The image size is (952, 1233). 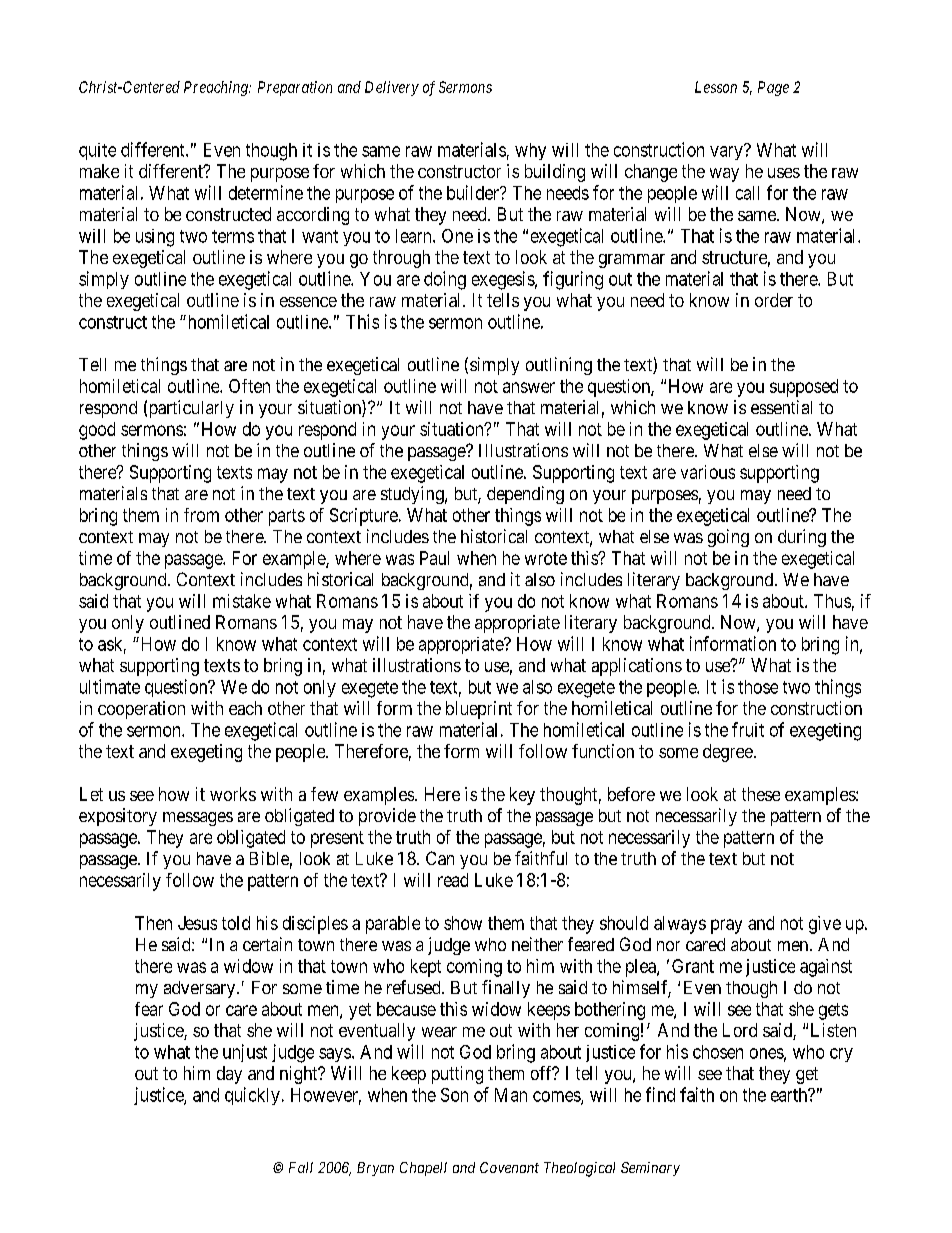 I want to click on order, so click(x=774, y=300).
